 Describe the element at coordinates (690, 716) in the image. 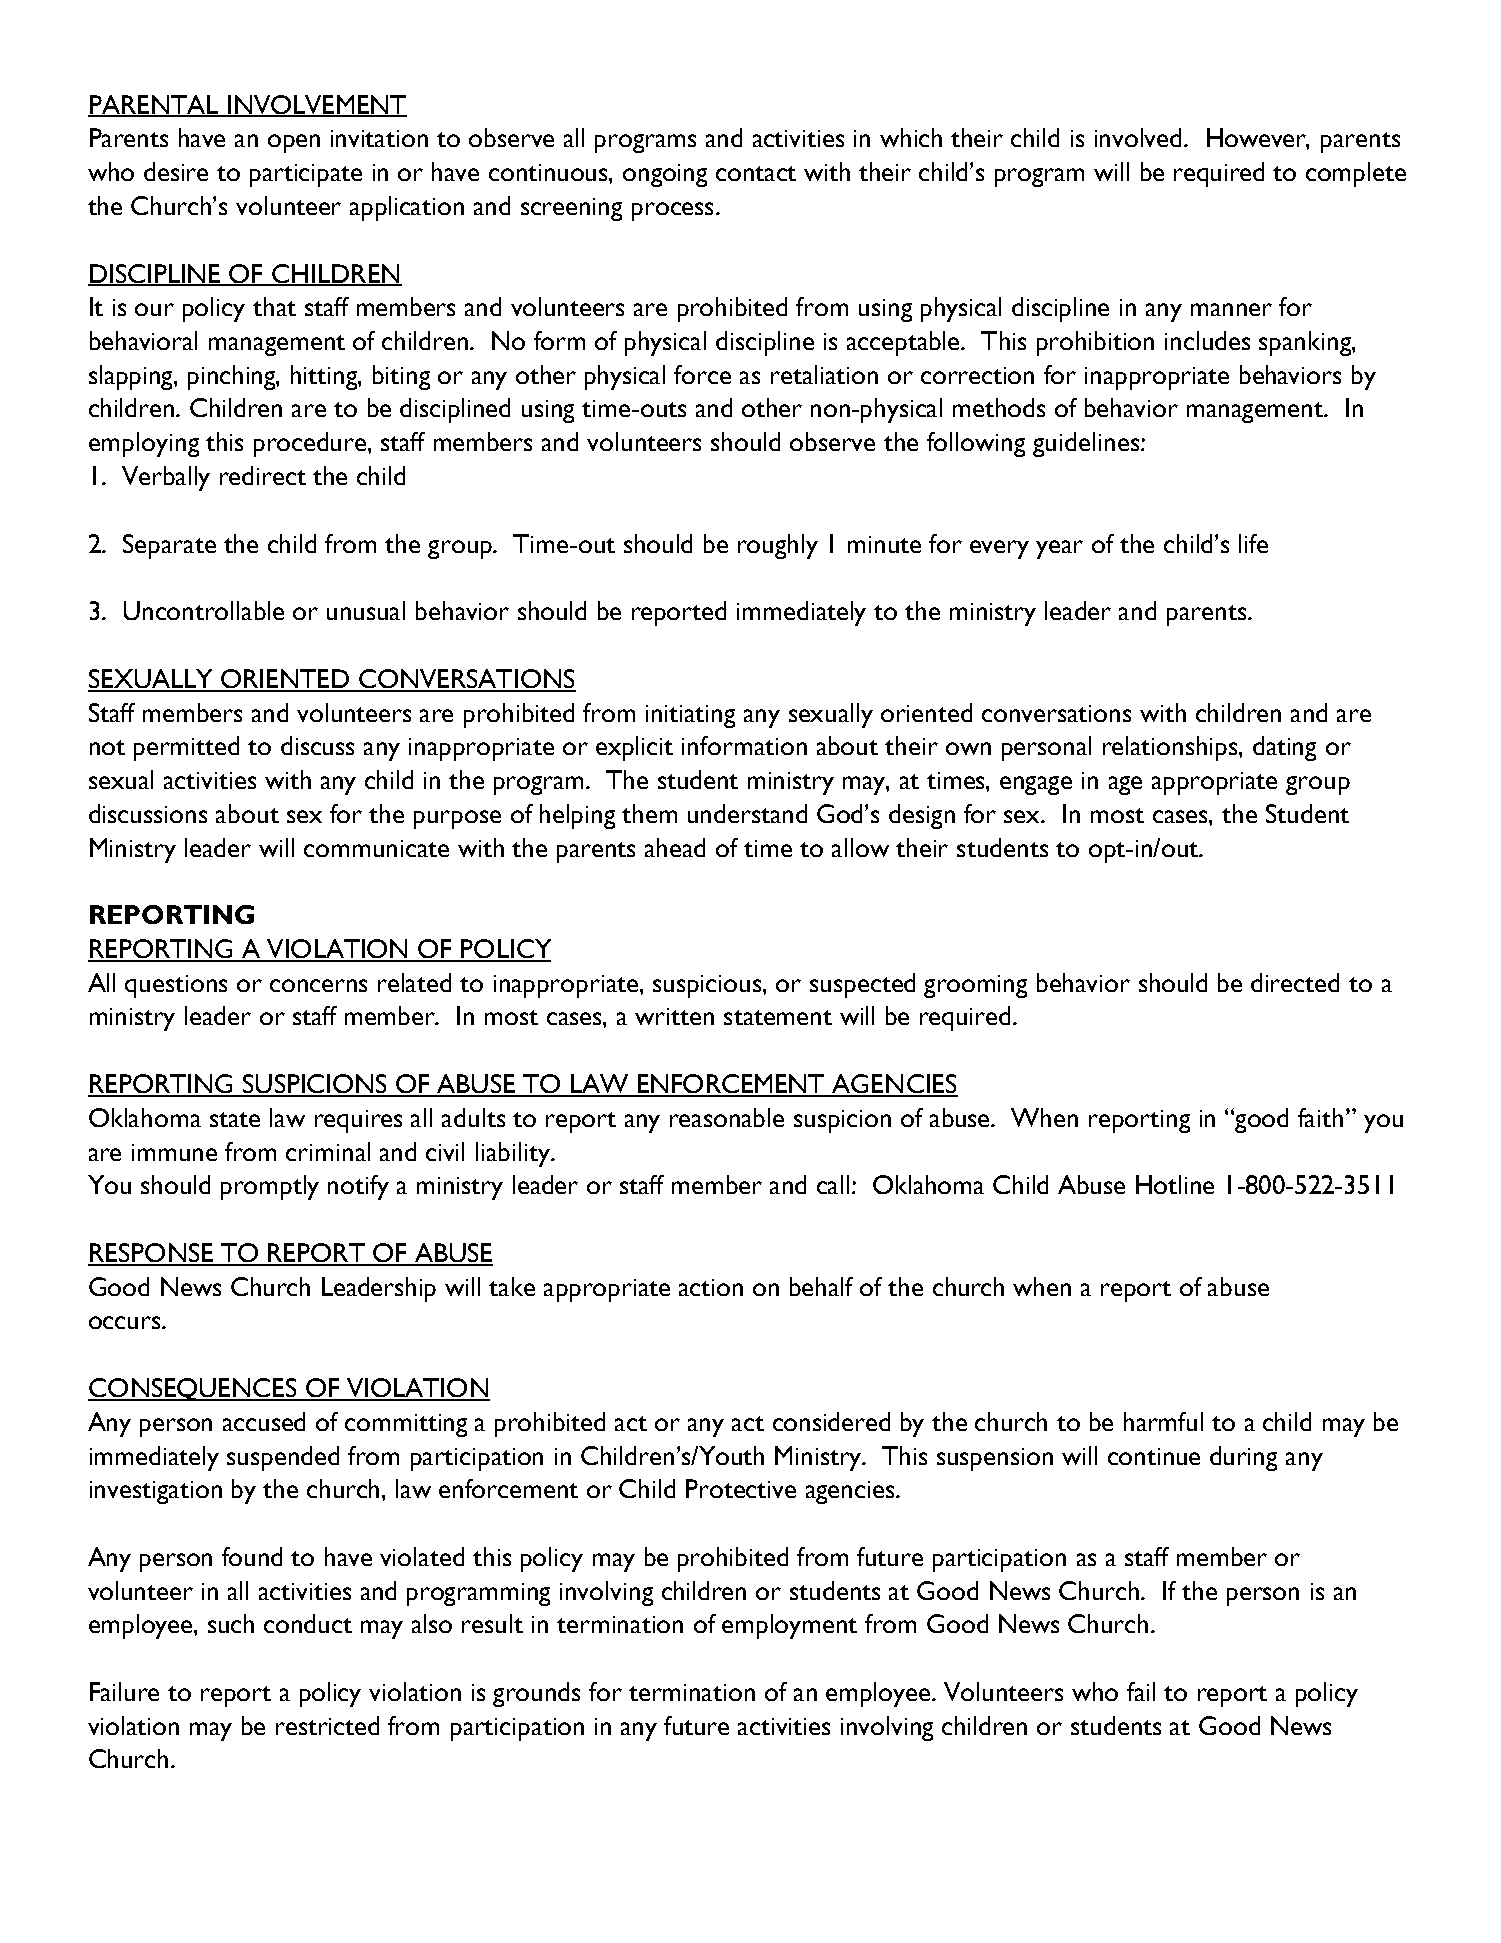

I see `initiating` at that location.
